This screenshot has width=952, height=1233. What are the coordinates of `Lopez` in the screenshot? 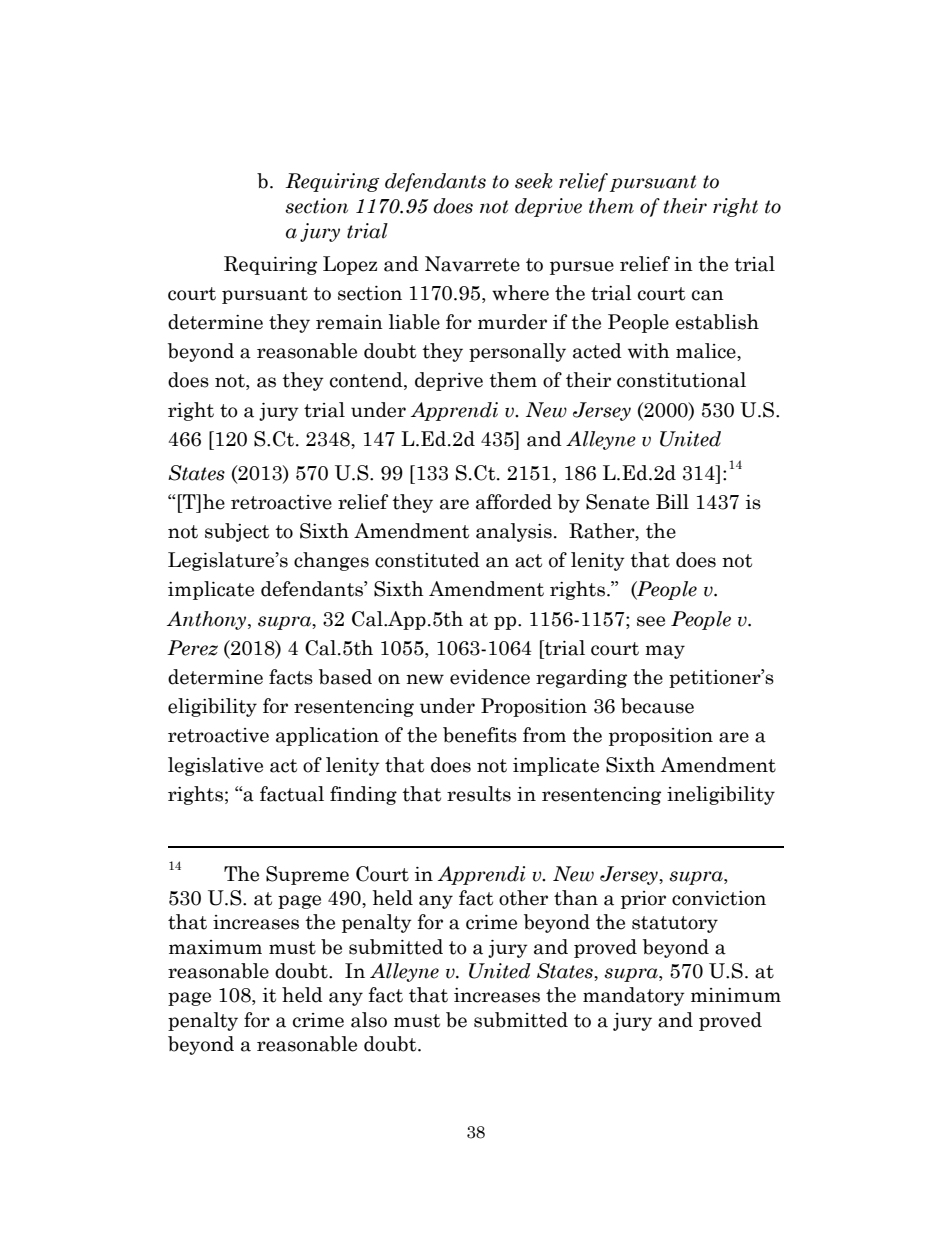 It's located at (350, 265).
